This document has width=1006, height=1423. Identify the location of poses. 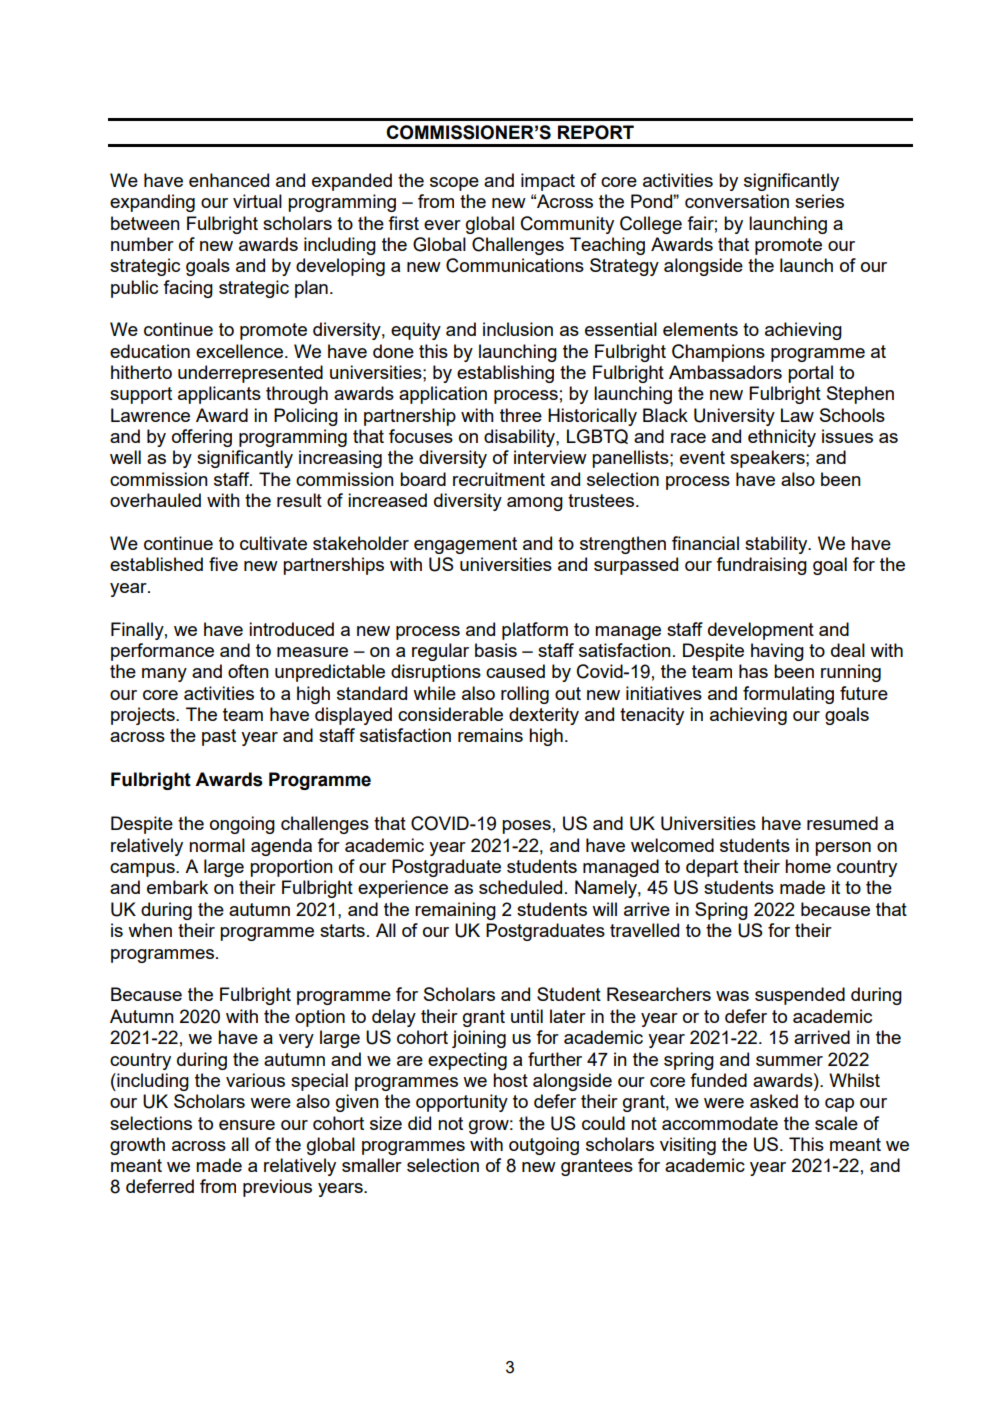
(526, 827).
